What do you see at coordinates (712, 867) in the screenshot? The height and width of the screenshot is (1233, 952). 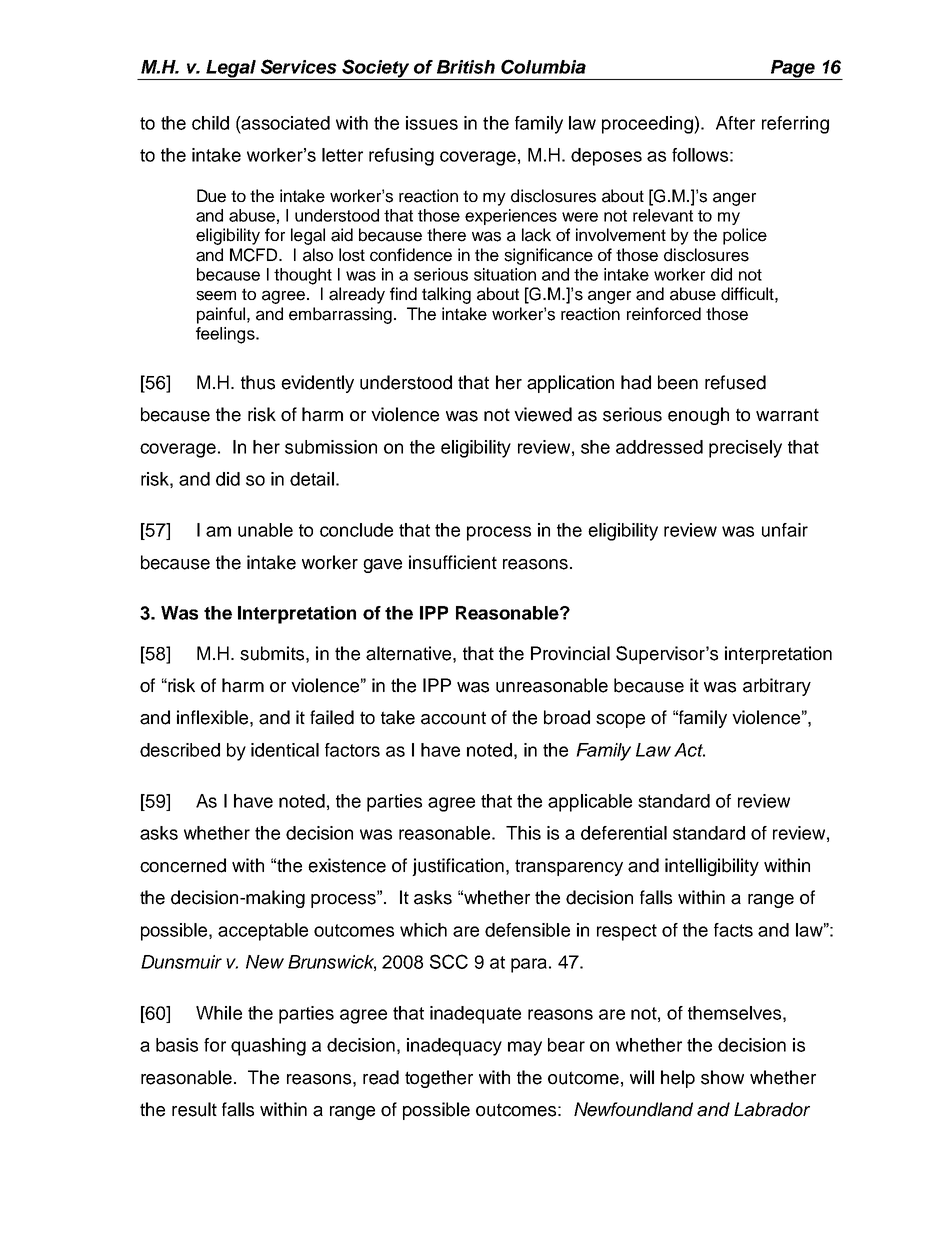 I see `intelligibility` at bounding box center [712, 867].
